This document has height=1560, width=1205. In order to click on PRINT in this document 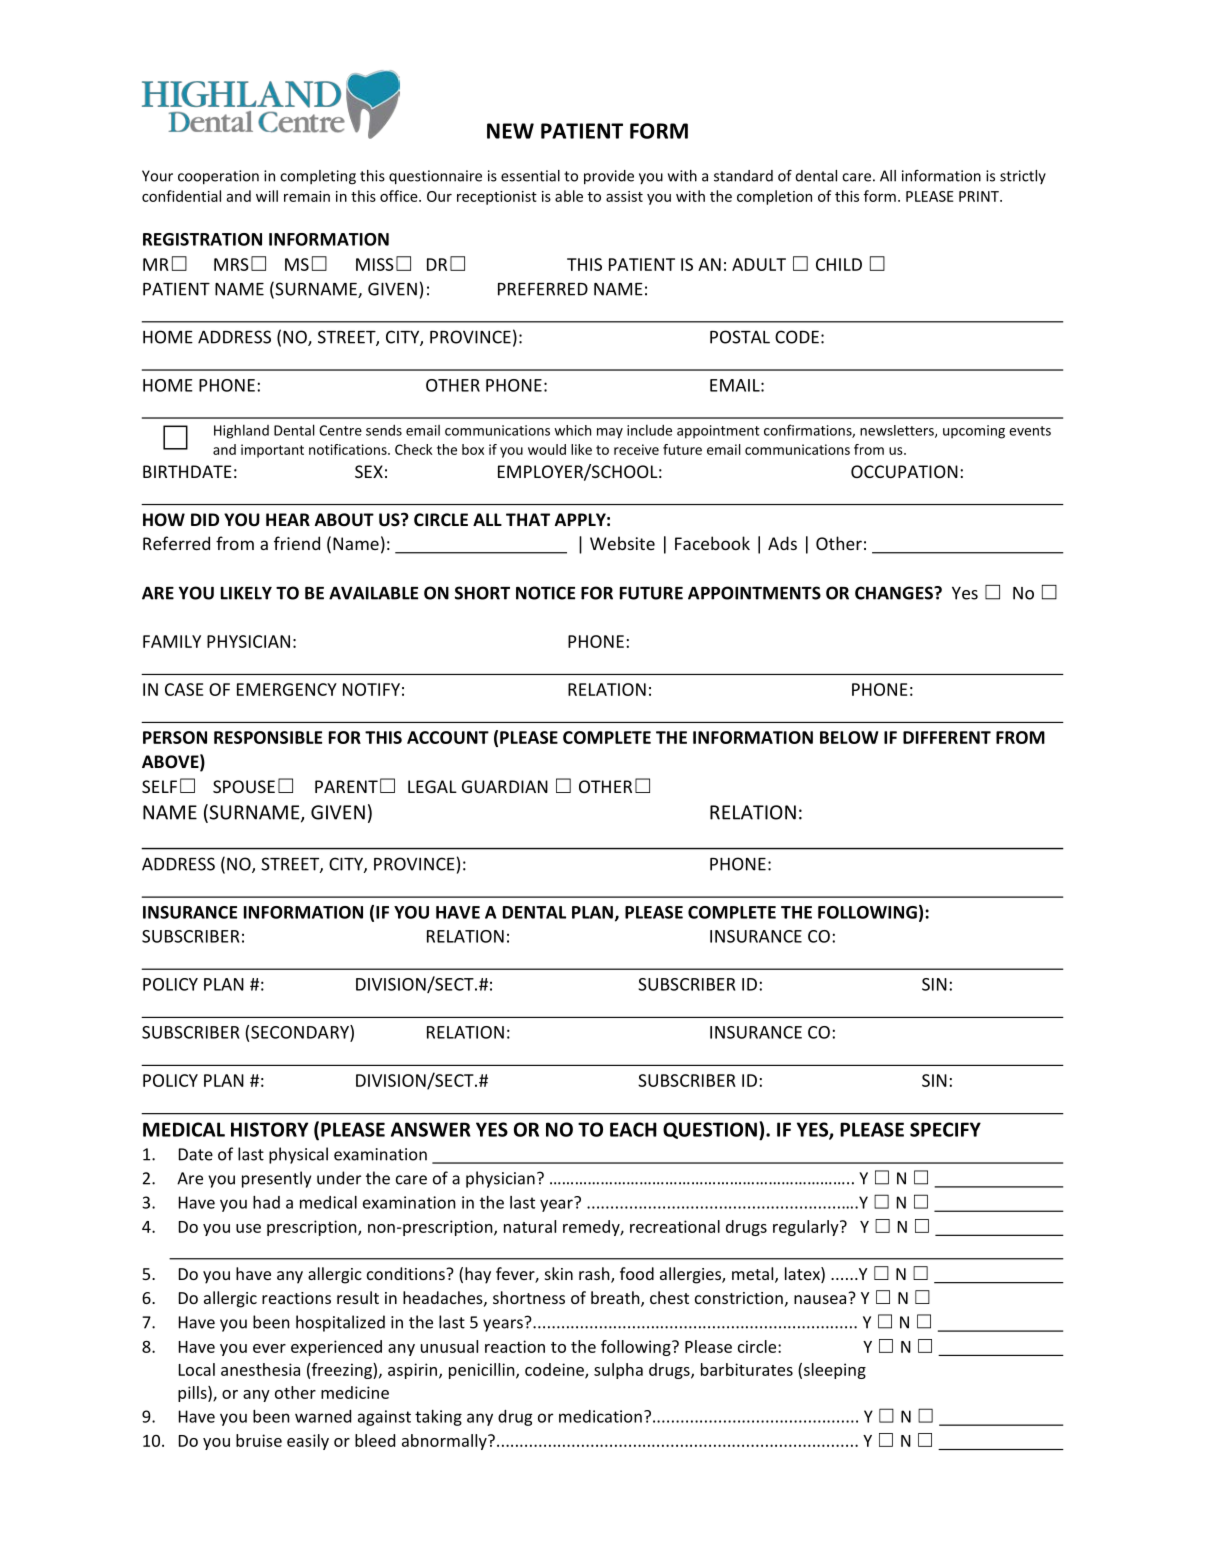, I will do `click(980, 196)`.
